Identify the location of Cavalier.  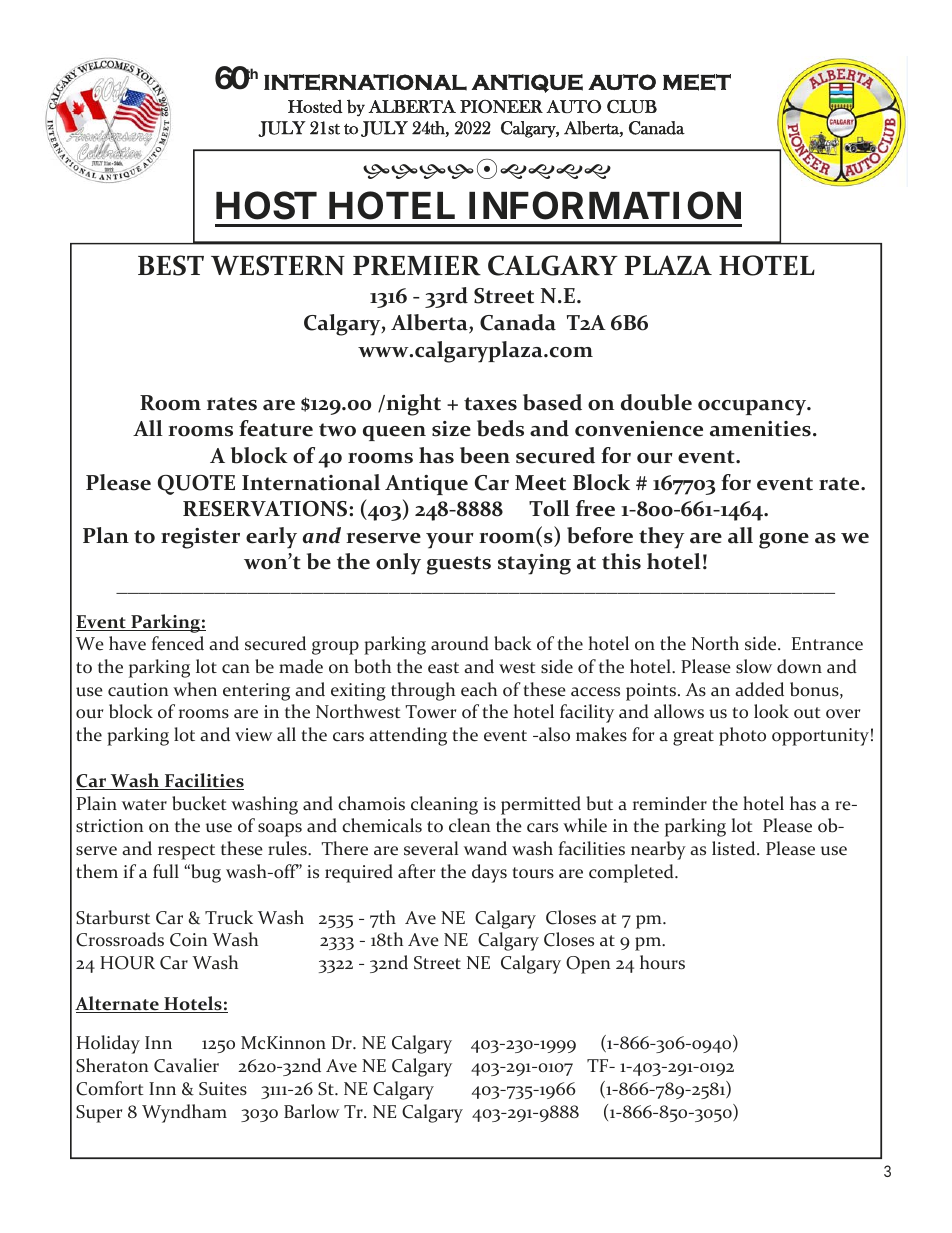
(186, 1065).
